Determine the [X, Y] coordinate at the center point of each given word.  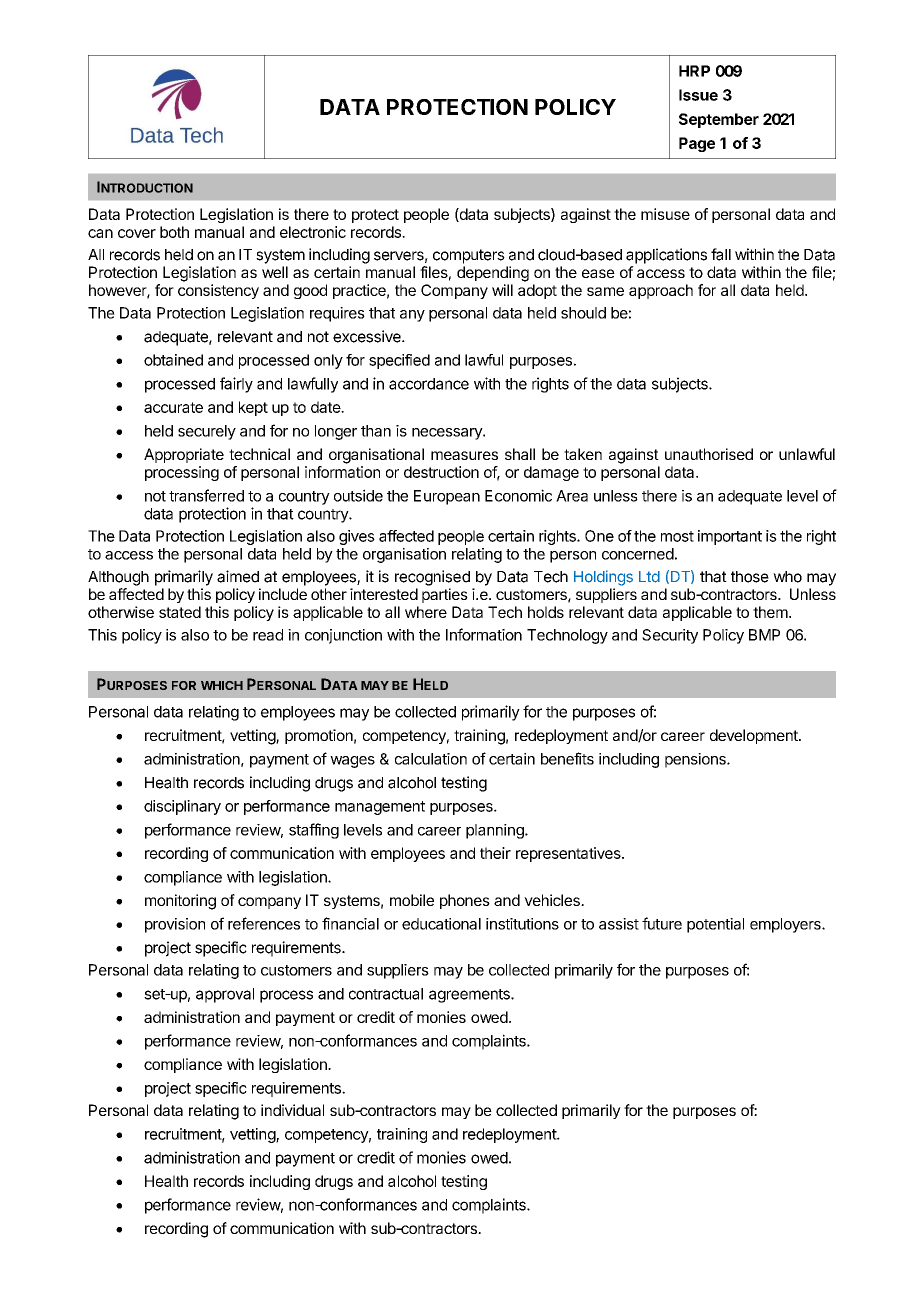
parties [445, 595]
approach [661, 291]
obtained [173, 360]
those [750, 577]
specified [399, 361]
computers [469, 256]
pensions [696, 760]
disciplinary [182, 807]
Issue [698, 95]
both [174, 232]
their [495, 853]
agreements [470, 996]
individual [292, 1110]
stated [180, 612]
